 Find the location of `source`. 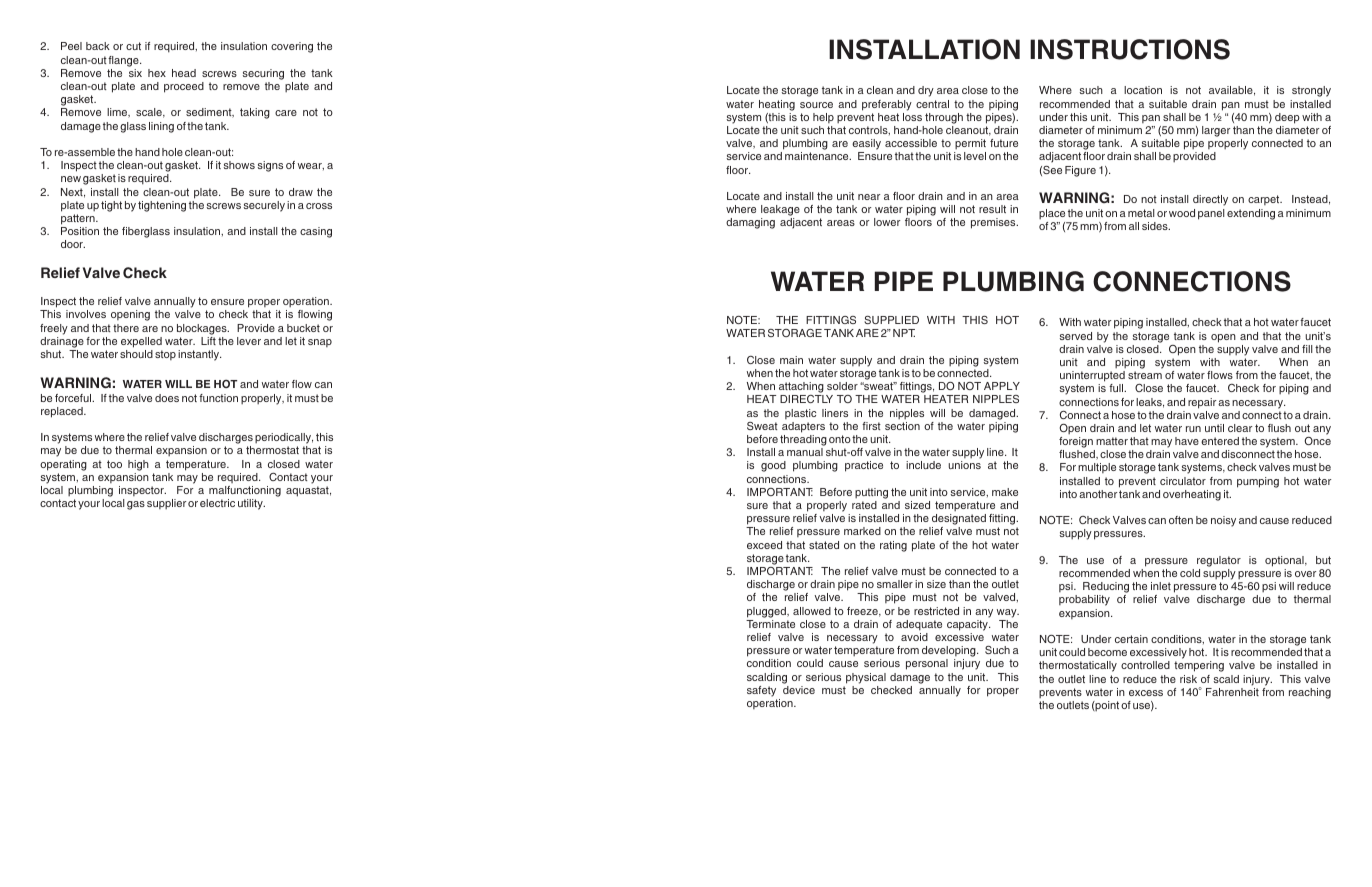

source is located at coordinates (816, 105).
